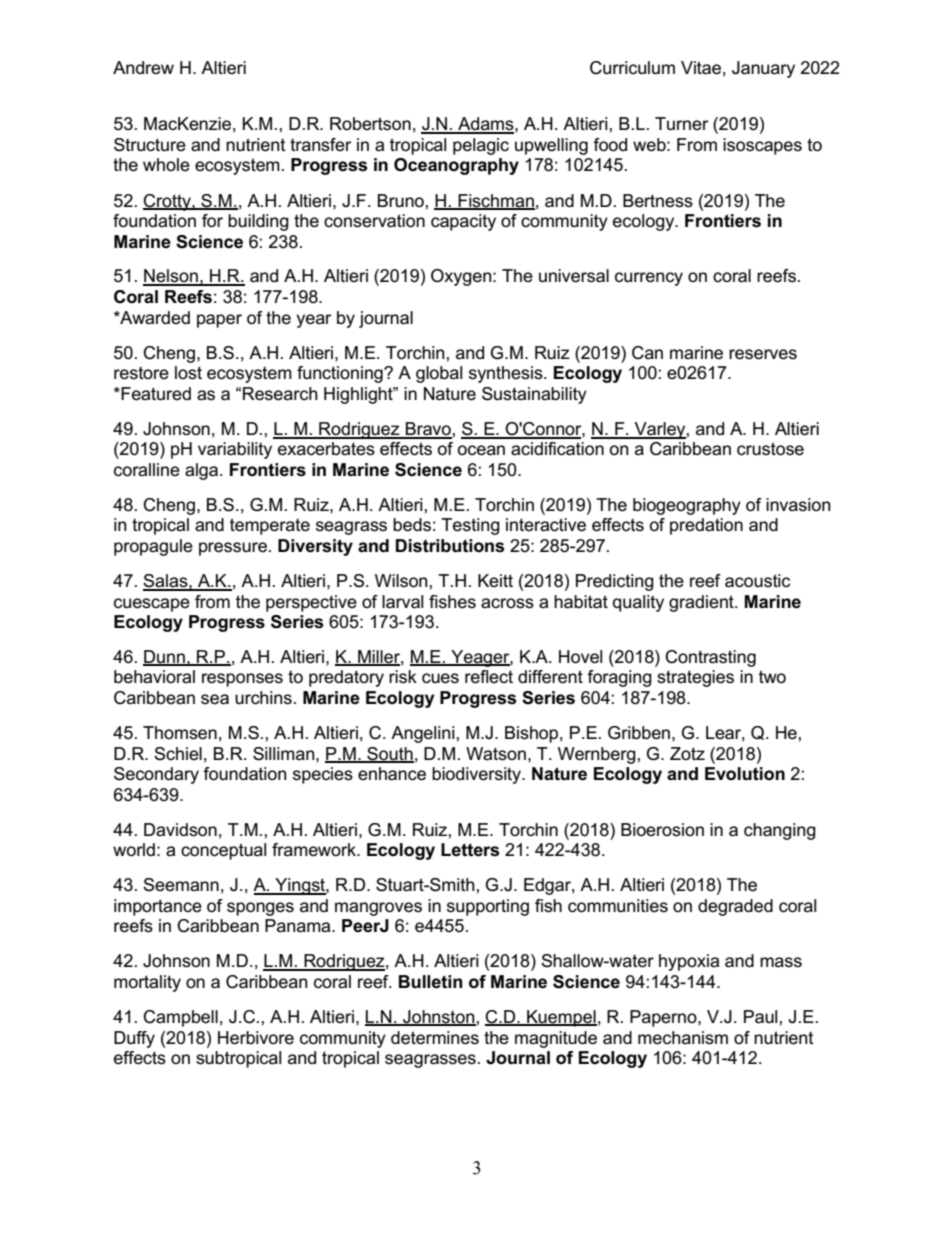 The image size is (952, 1233). I want to click on reflect, so click(489, 677).
